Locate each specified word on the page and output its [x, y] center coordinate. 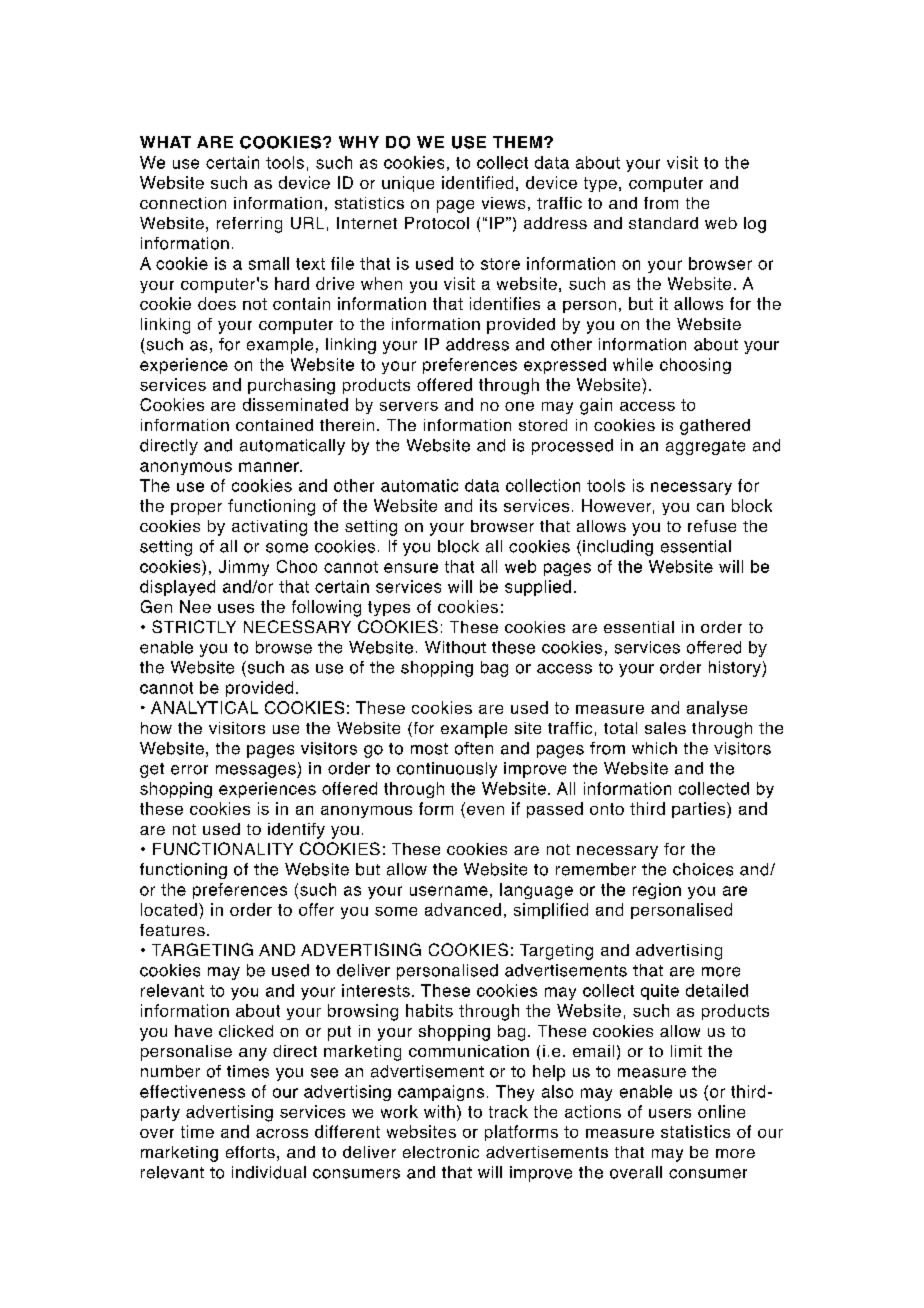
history [736, 669]
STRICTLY [194, 626]
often [474, 748]
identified [477, 182]
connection [183, 203]
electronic [441, 1152]
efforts [250, 1152]
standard [663, 223]
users [670, 1113]
